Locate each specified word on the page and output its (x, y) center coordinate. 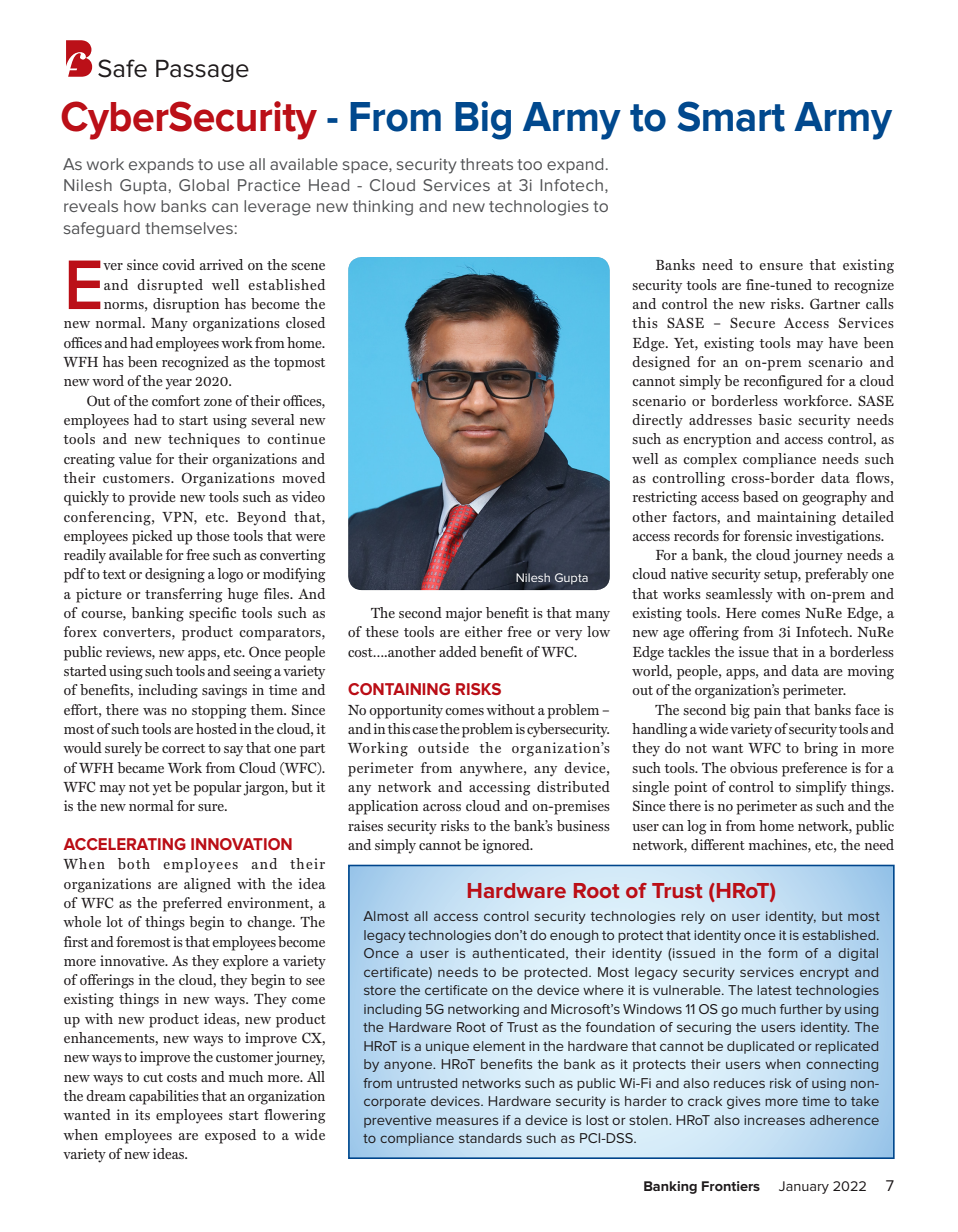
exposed (230, 1136)
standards (490, 1138)
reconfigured (783, 382)
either (483, 631)
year (179, 384)
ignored (507, 846)
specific (212, 614)
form (783, 953)
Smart (731, 116)
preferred (192, 904)
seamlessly (739, 595)
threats (486, 164)
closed (305, 322)
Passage (202, 71)
